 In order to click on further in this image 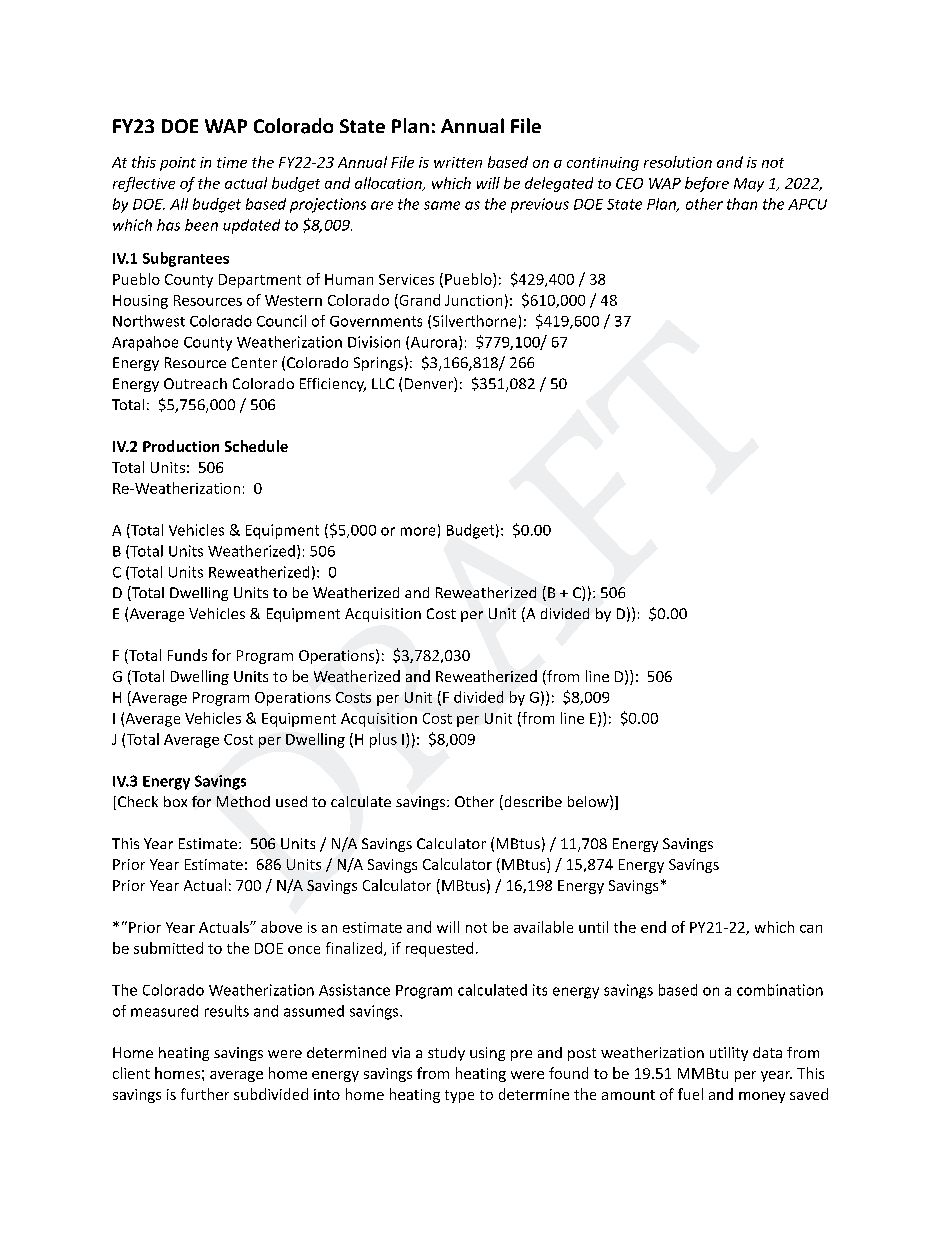, I will do `click(205, 1094)`.
